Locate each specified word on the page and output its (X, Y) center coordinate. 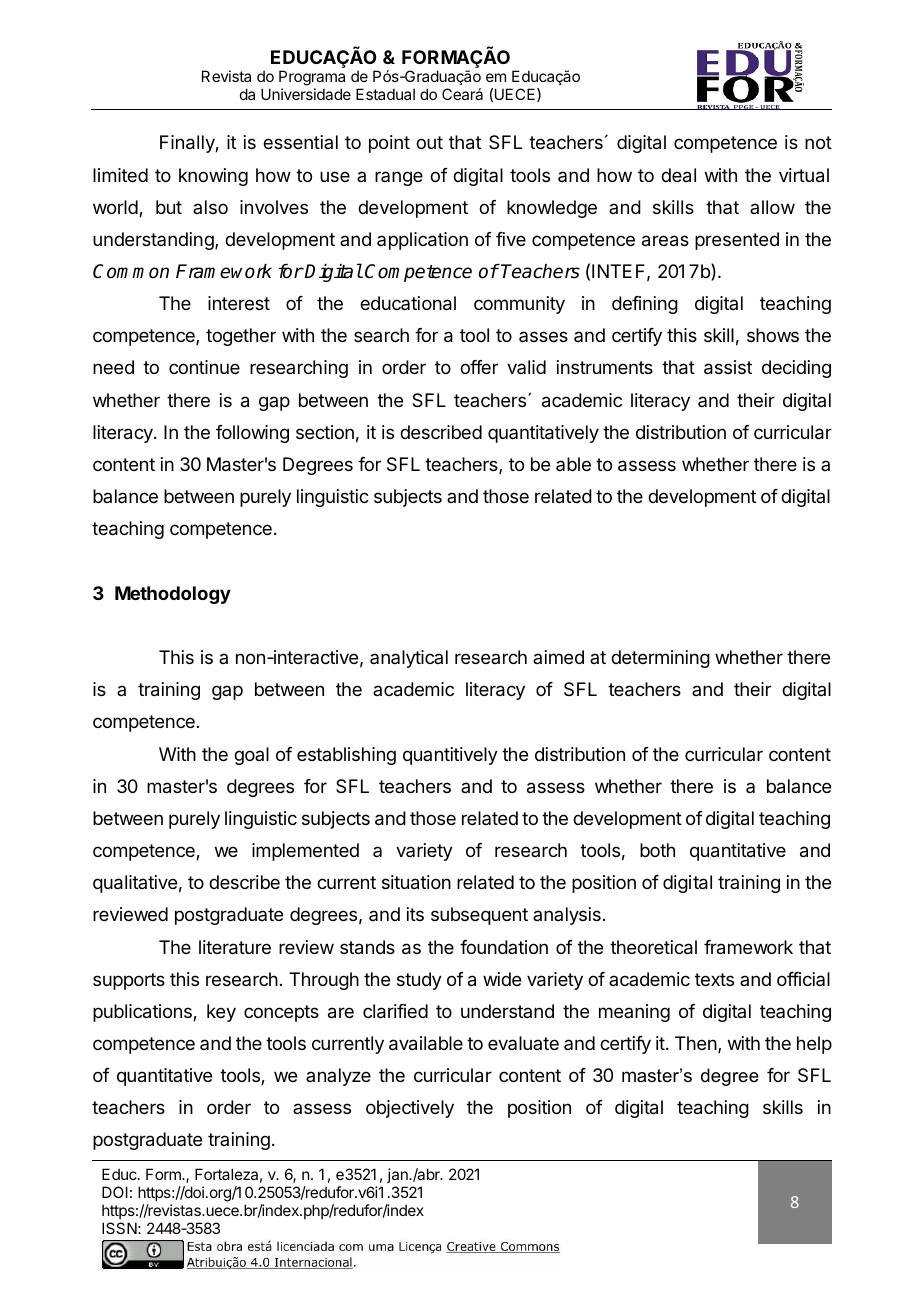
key (221, 1013)
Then (696, 1043)
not (818, 142)
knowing (213, 177)
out (429, 142)
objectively (410, 1109)
